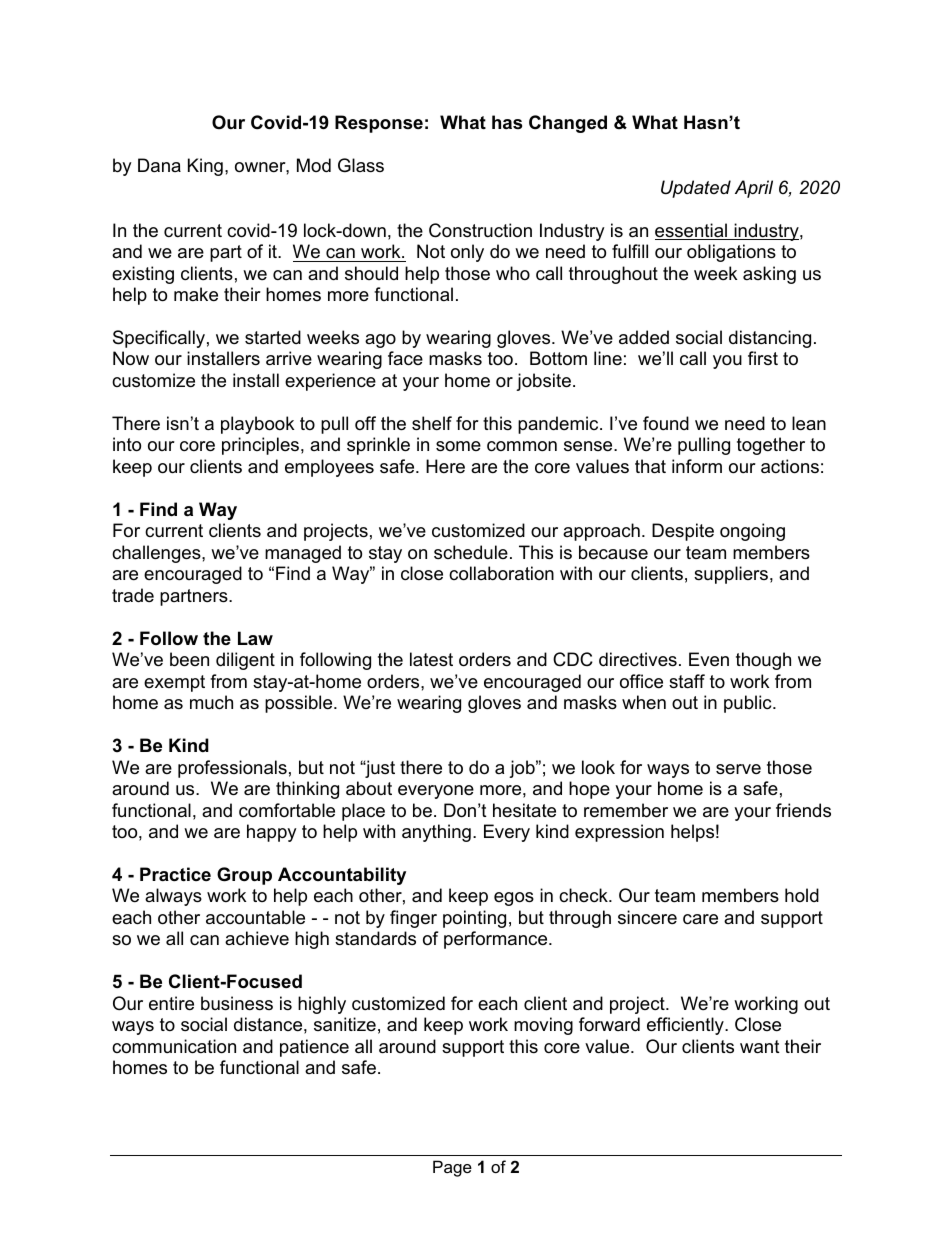 This page has height=1233, width=952. Describe the element at coordinates (159, 165) in the page. I see `Dana` at that location.
